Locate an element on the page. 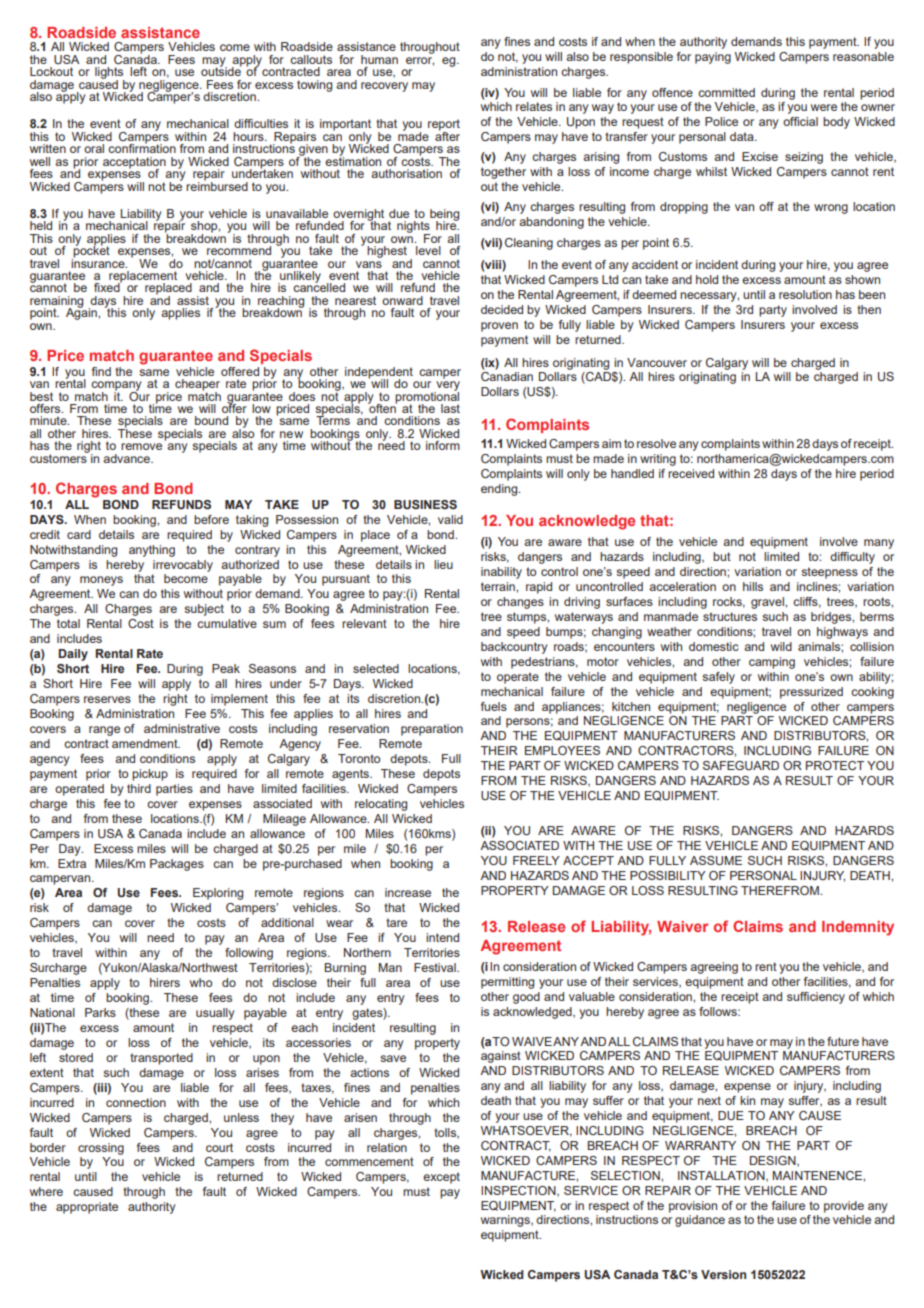  reserves is located at coordinates (107, 699).
